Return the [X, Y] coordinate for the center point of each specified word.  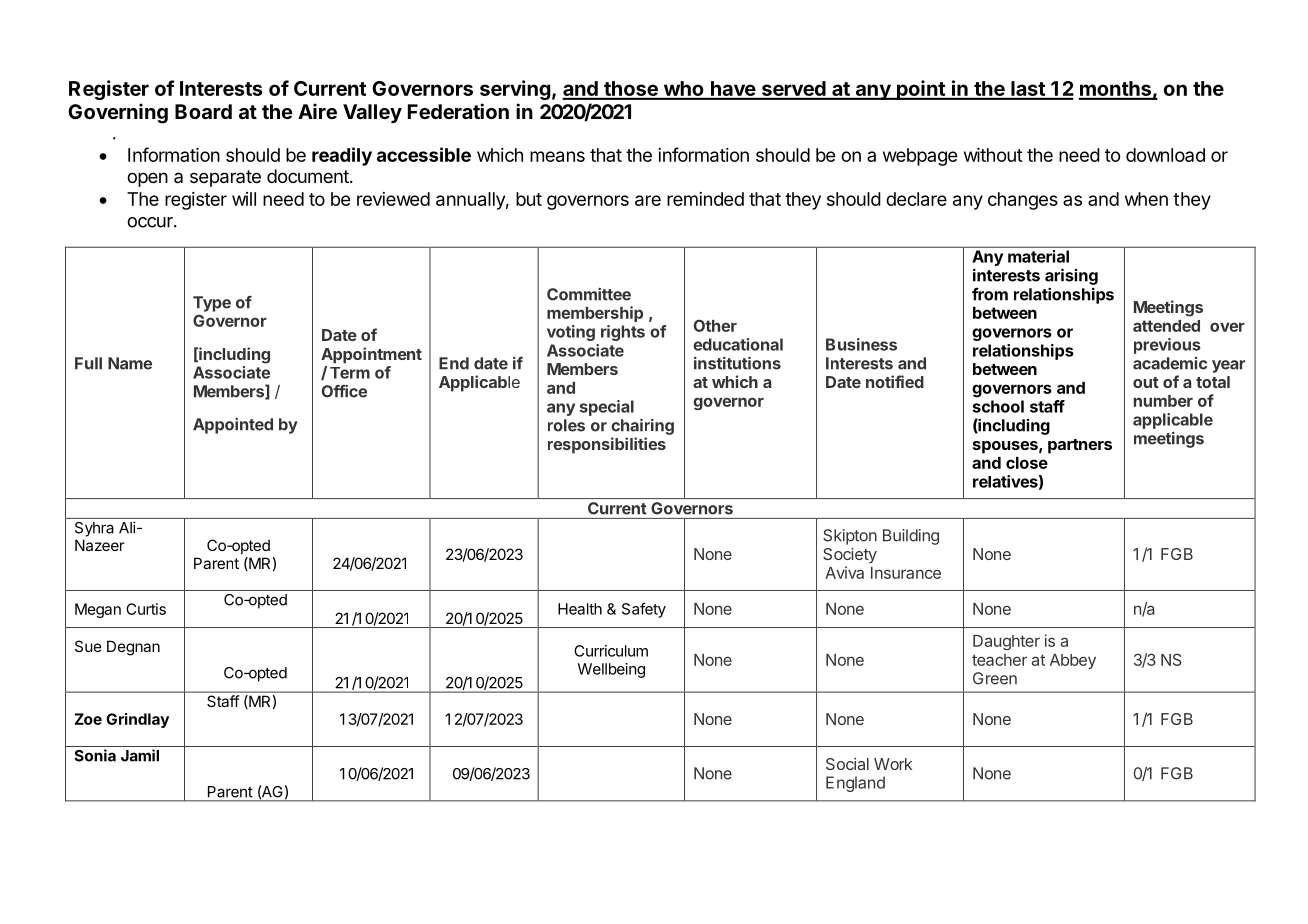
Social [847, 764]
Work [893, 764]
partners [1080, 446]
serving [515, 90]
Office [344, 391]
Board [203, 111]
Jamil [140, 755]
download [1165, 155]
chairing [642, 427]
